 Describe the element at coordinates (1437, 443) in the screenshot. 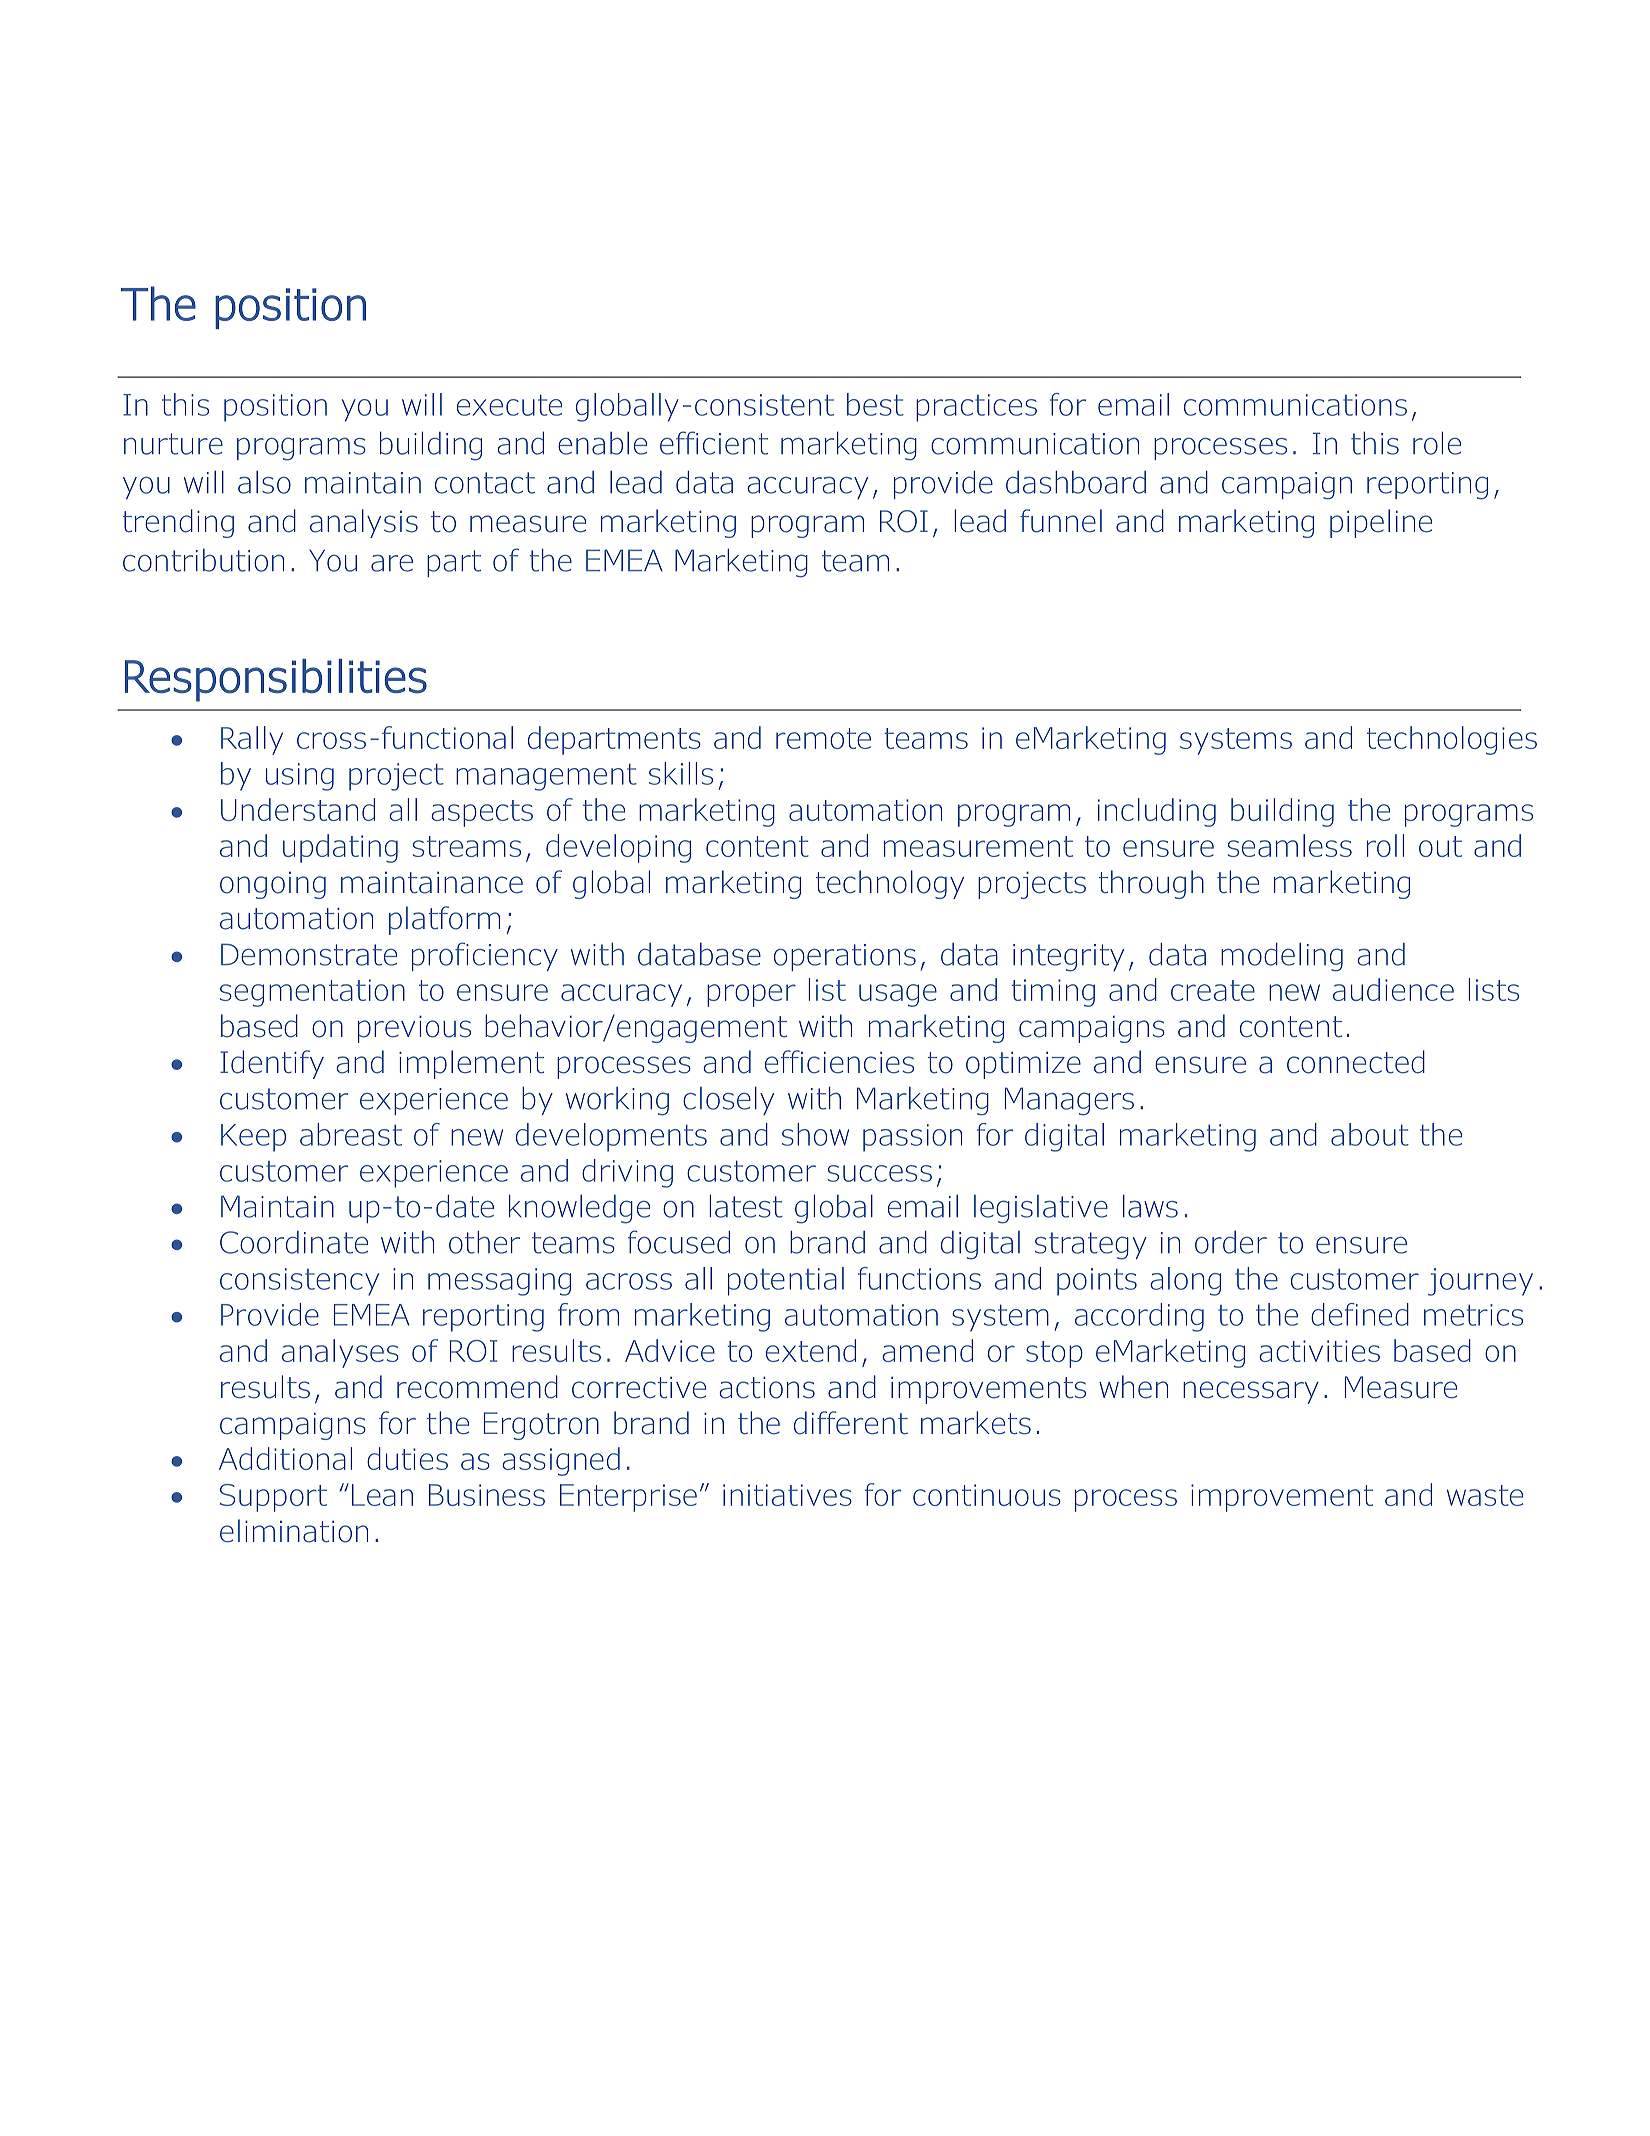

I see `role` at that location.
